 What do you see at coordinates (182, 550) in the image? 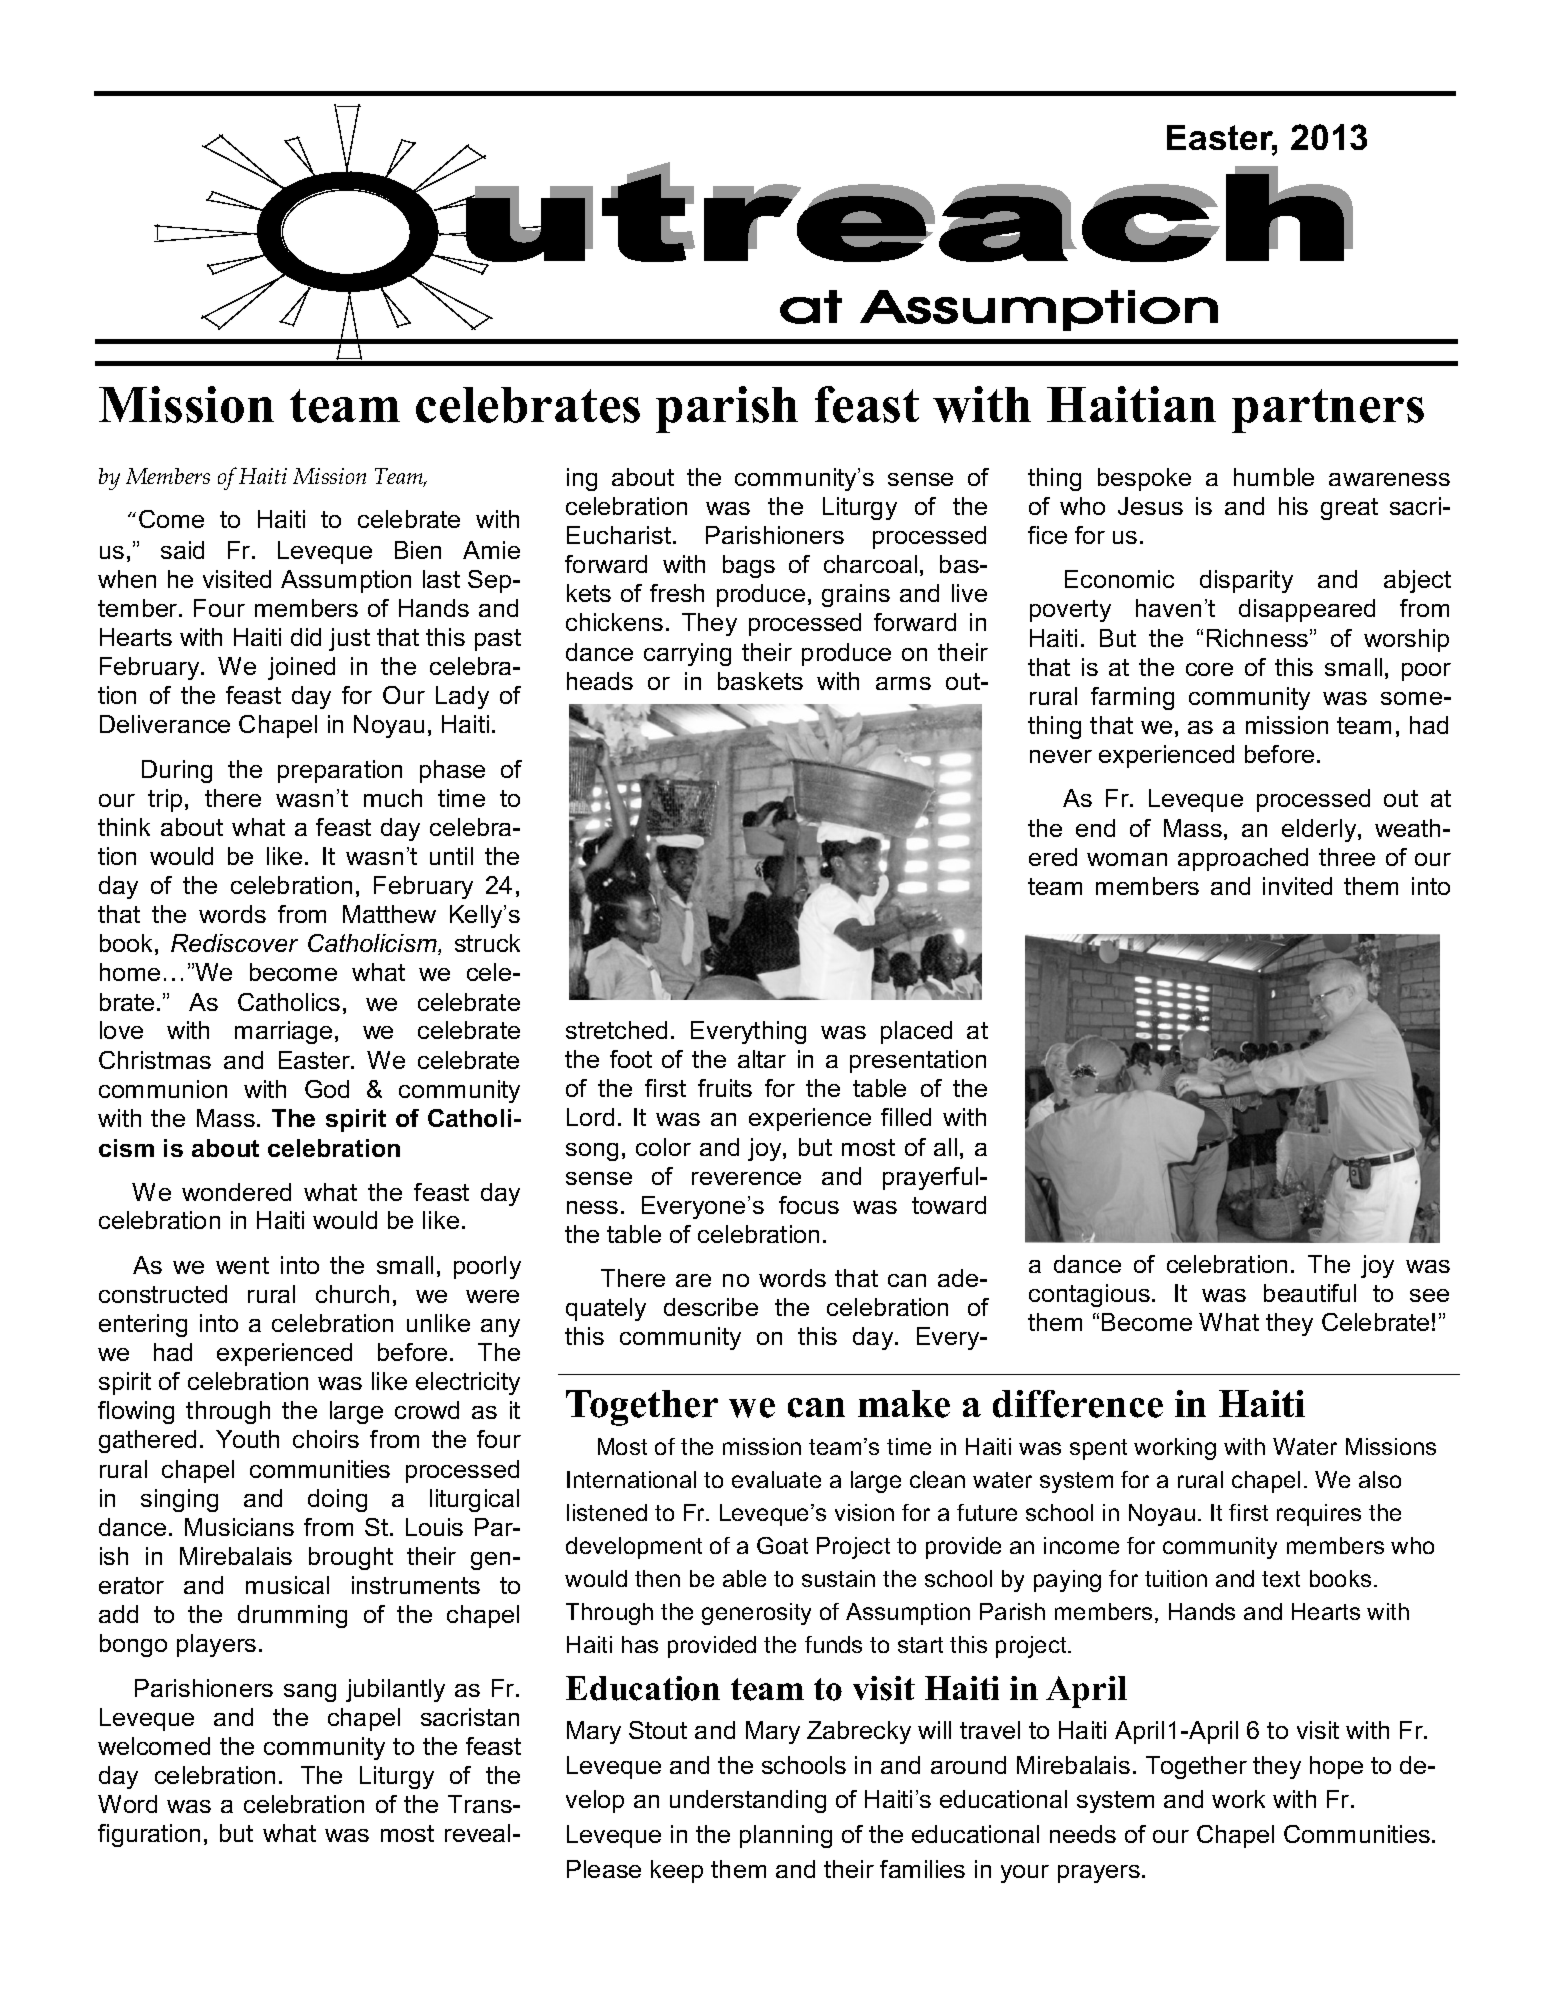
I see `said` at bounding box center [182, 550].
